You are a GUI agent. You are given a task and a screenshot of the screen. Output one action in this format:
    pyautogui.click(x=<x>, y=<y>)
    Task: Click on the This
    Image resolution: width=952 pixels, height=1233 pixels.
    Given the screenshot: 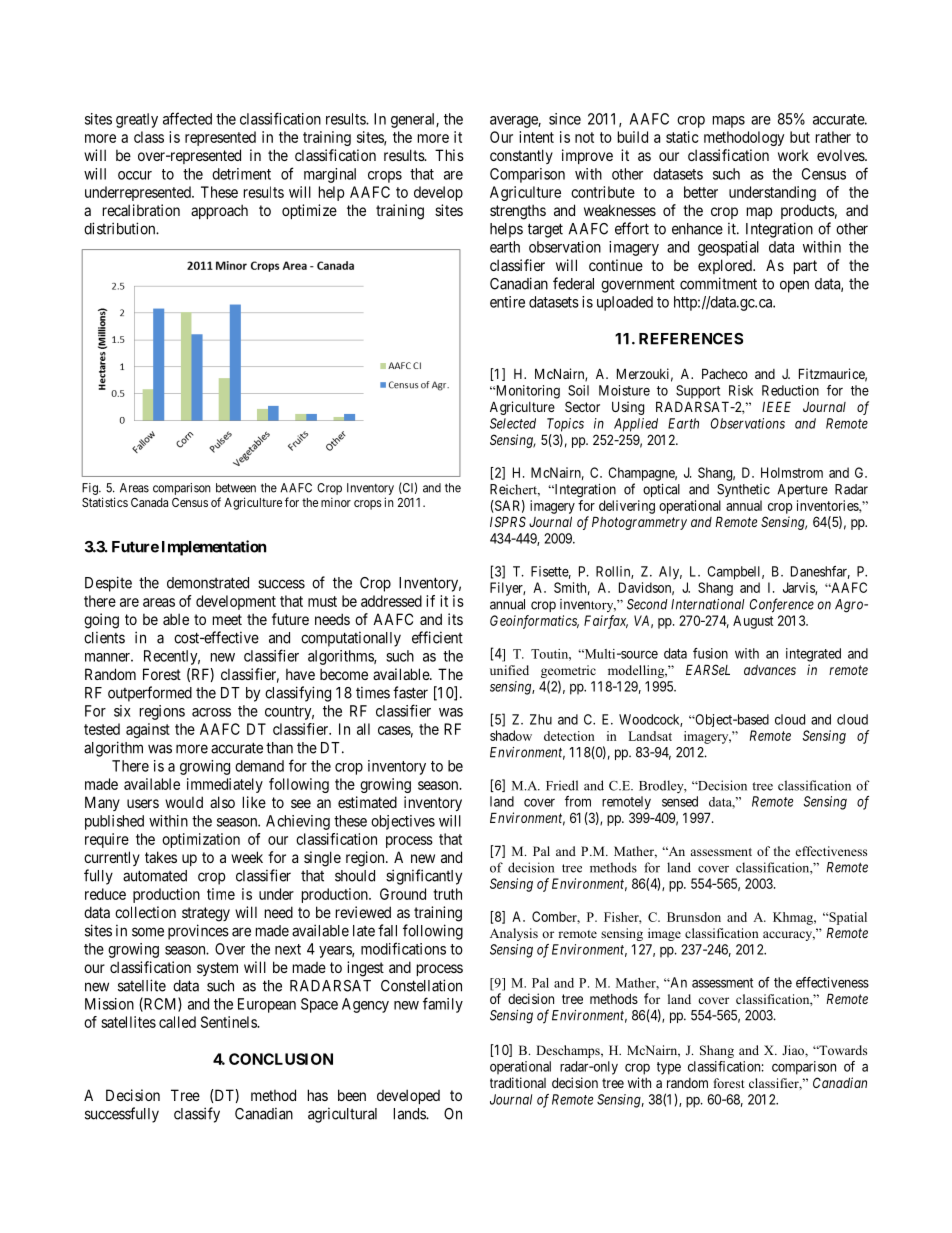 What is the action you would take?
    pyautogui.click(x=449, y=155)
